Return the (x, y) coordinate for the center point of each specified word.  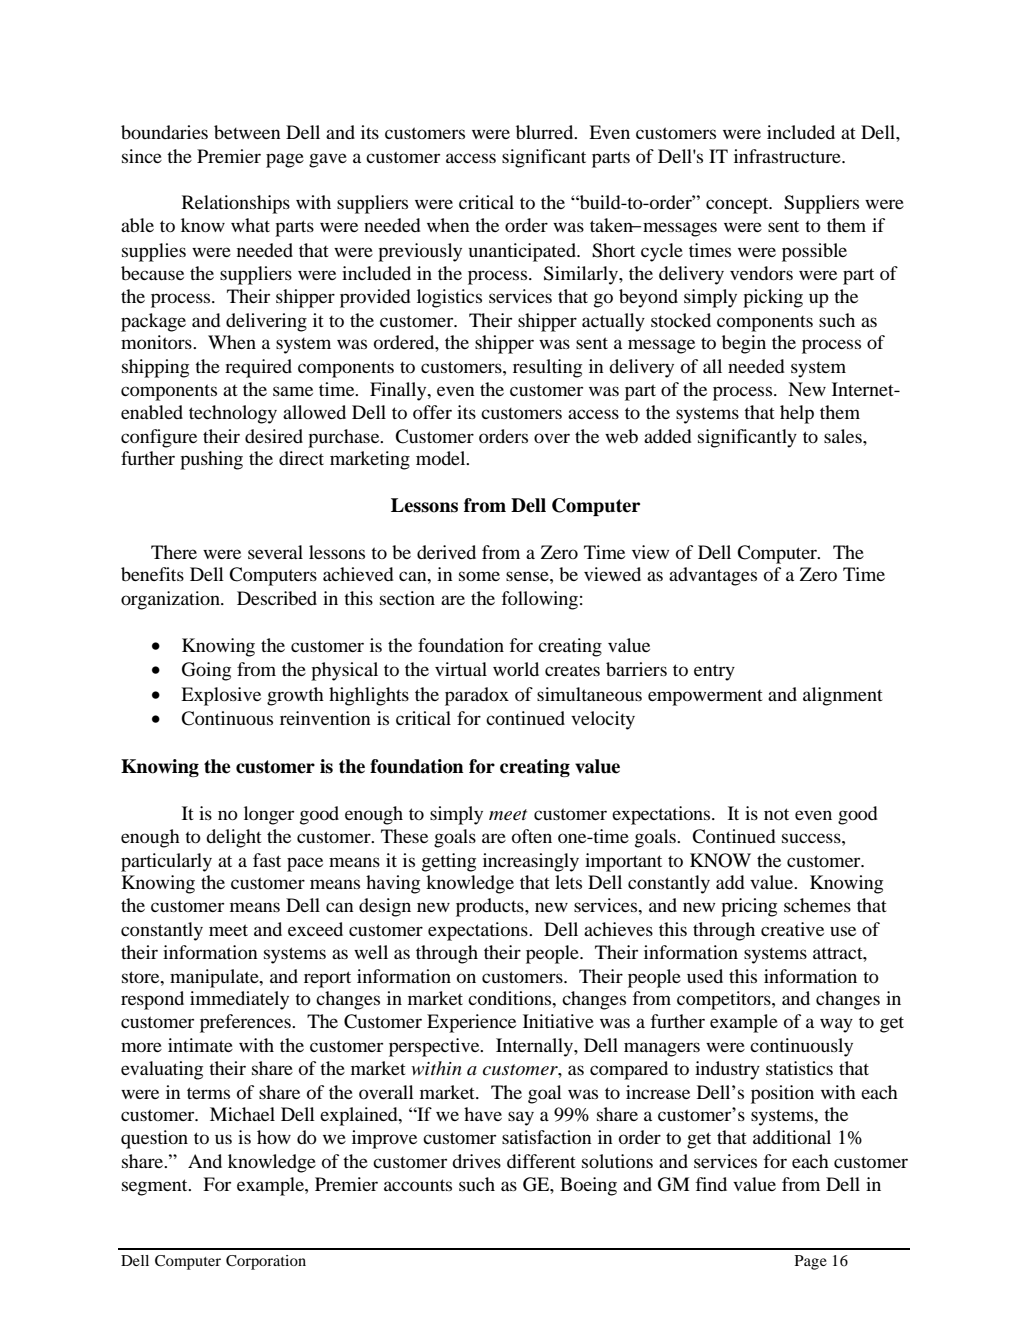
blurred (546, 132)
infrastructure (788, 156)
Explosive (221, 696)
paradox (477, 696)
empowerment (705, 698)
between (247, 132)
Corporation (266, 1262)
